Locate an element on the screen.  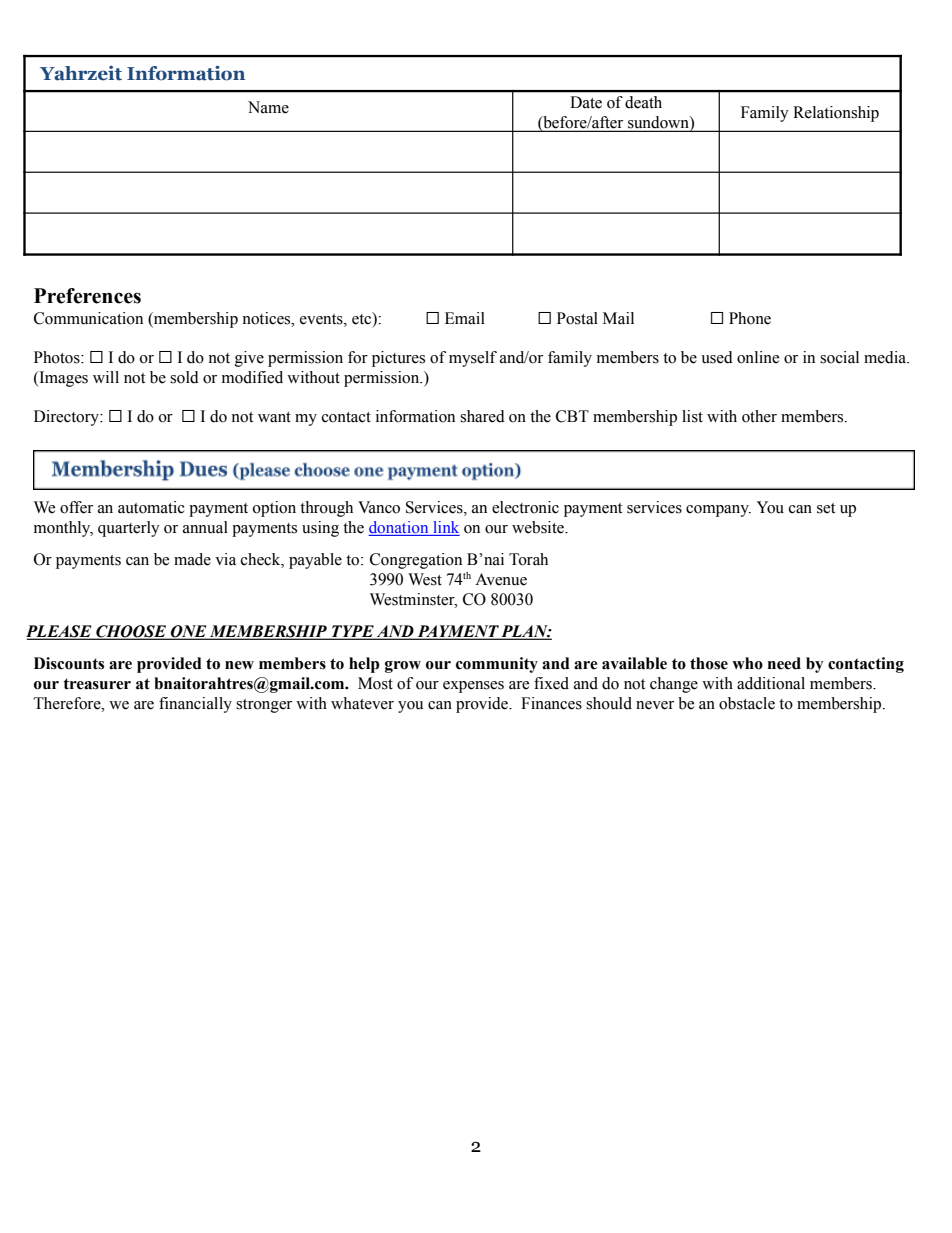
Phone is located at coordinates (750, 318).
